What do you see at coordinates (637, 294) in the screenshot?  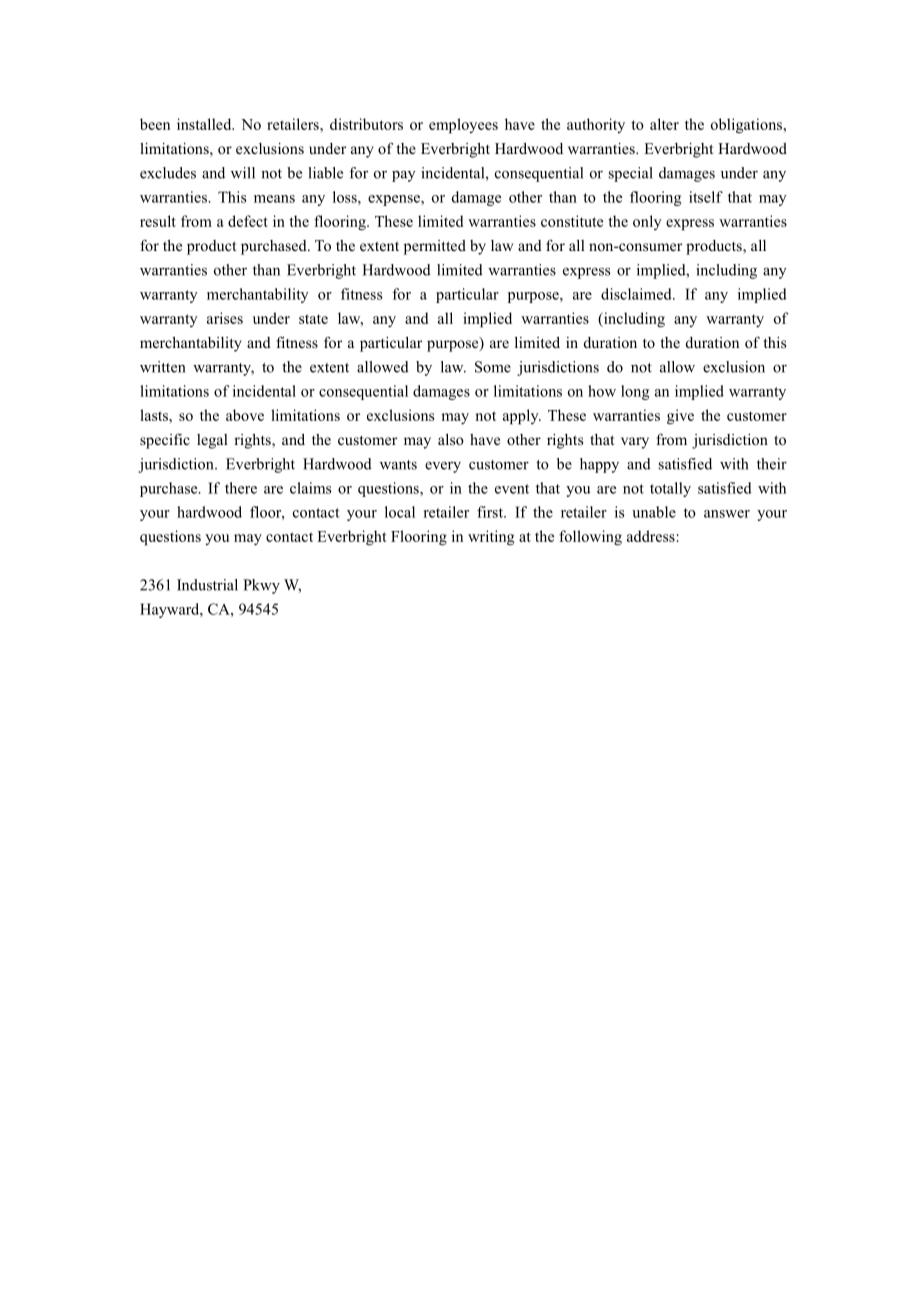 I see `disclaimed` at bounding box center [637, 294].
